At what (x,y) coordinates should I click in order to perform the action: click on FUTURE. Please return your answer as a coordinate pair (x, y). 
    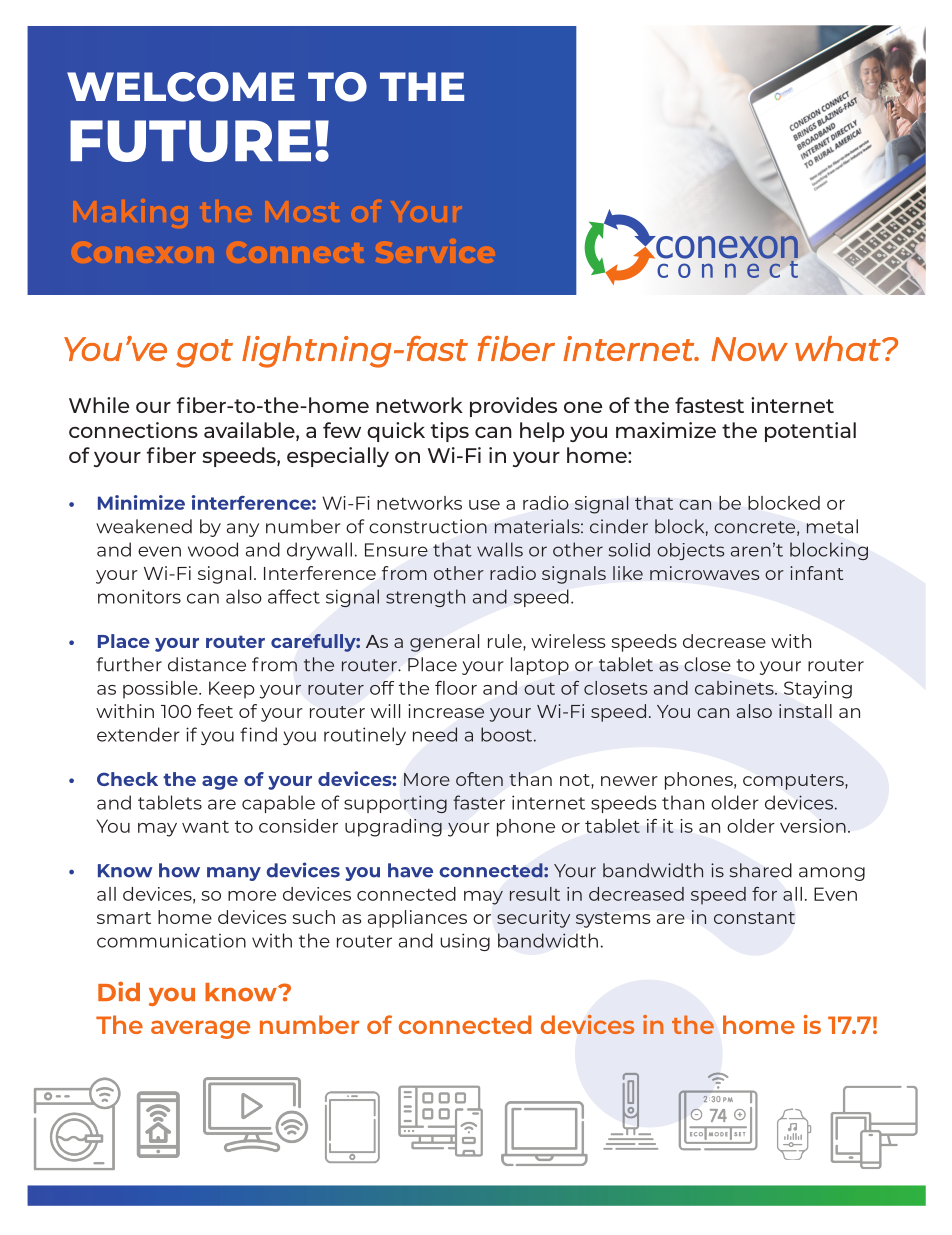
    Looking at the image, I should click on (190, 141).
